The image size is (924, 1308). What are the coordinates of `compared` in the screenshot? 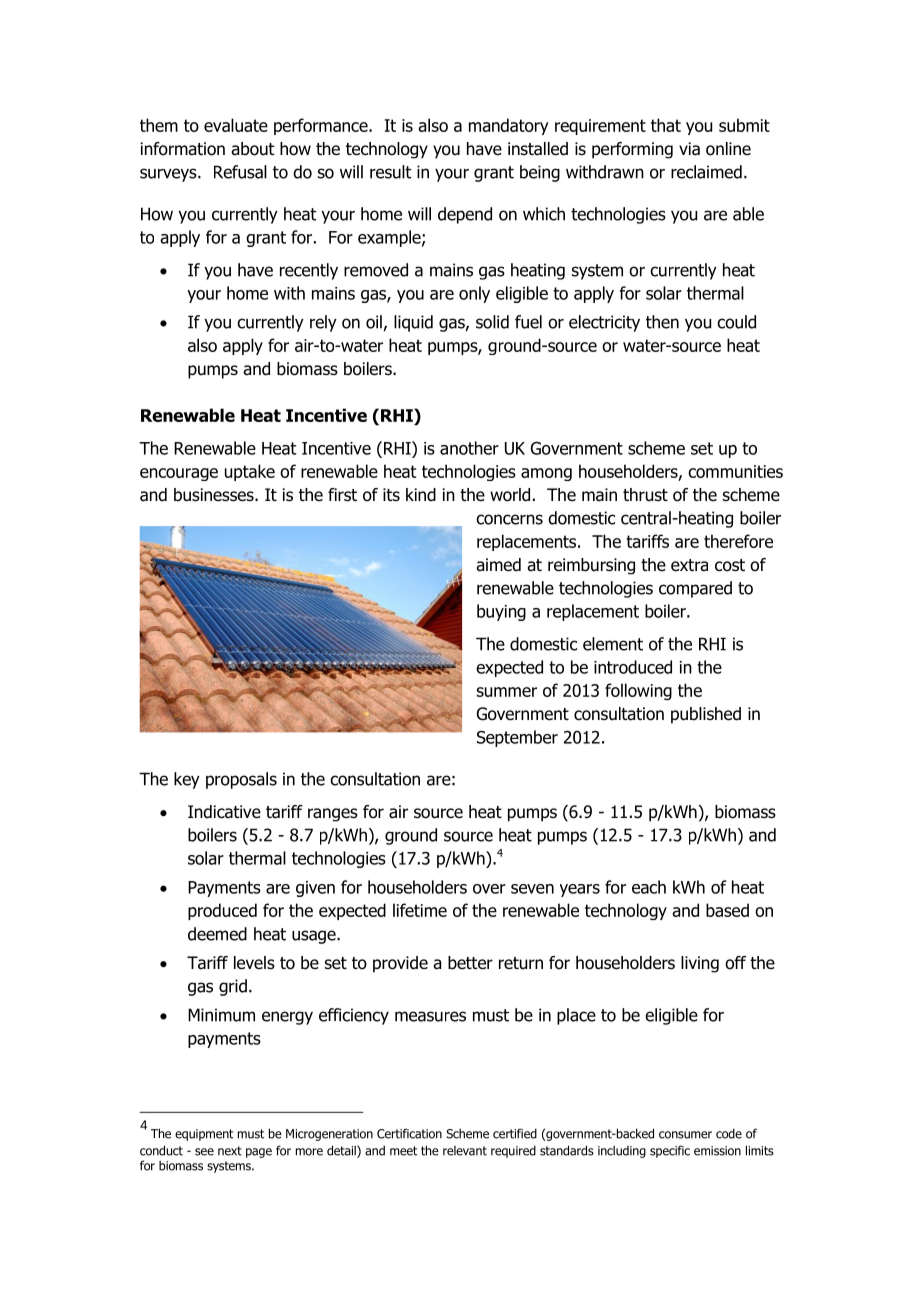 It's located at (695, 589).
